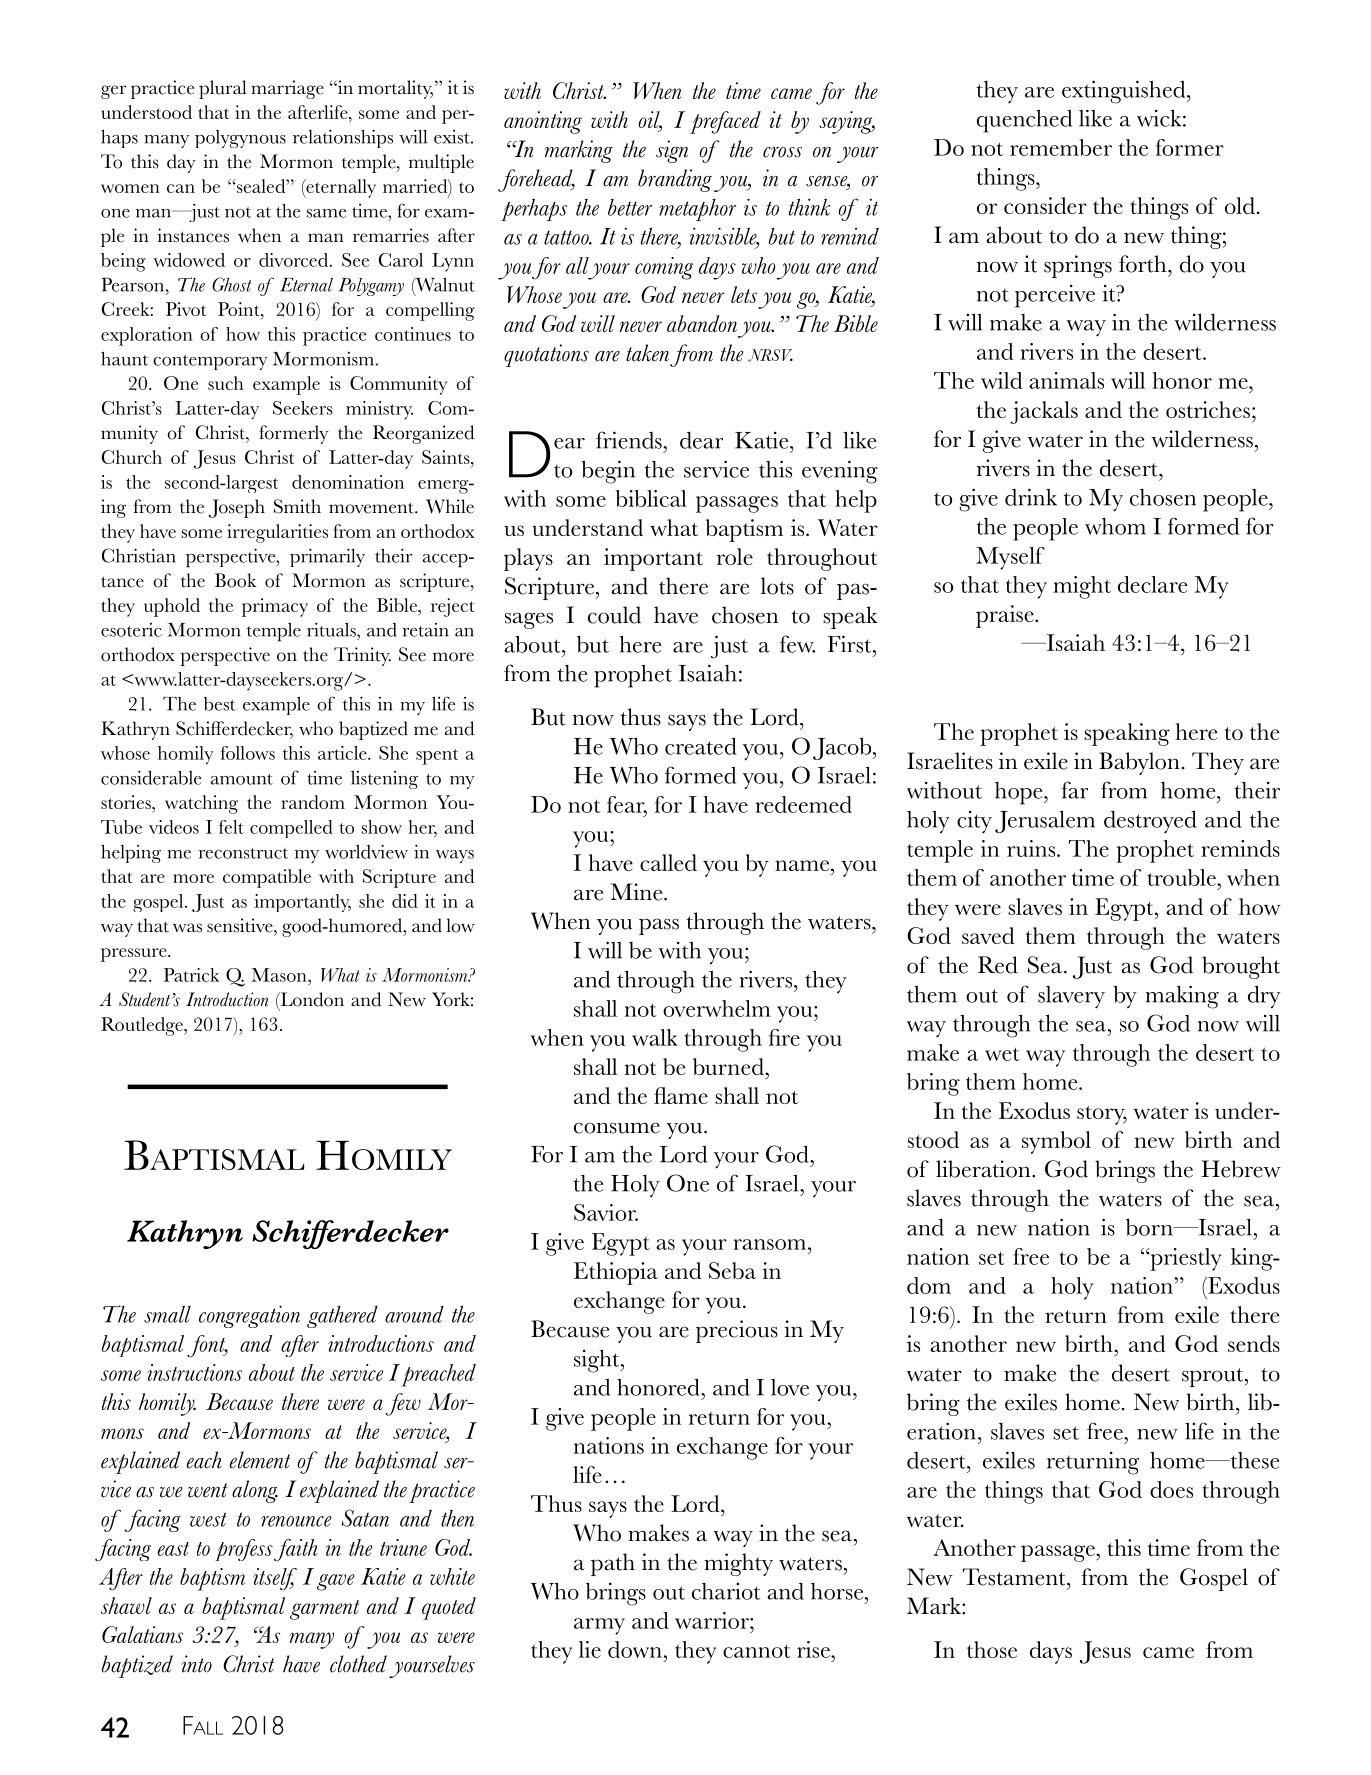  Describe the element at coordinates (240, 139) in the image. I see `polygynous` at that location.
